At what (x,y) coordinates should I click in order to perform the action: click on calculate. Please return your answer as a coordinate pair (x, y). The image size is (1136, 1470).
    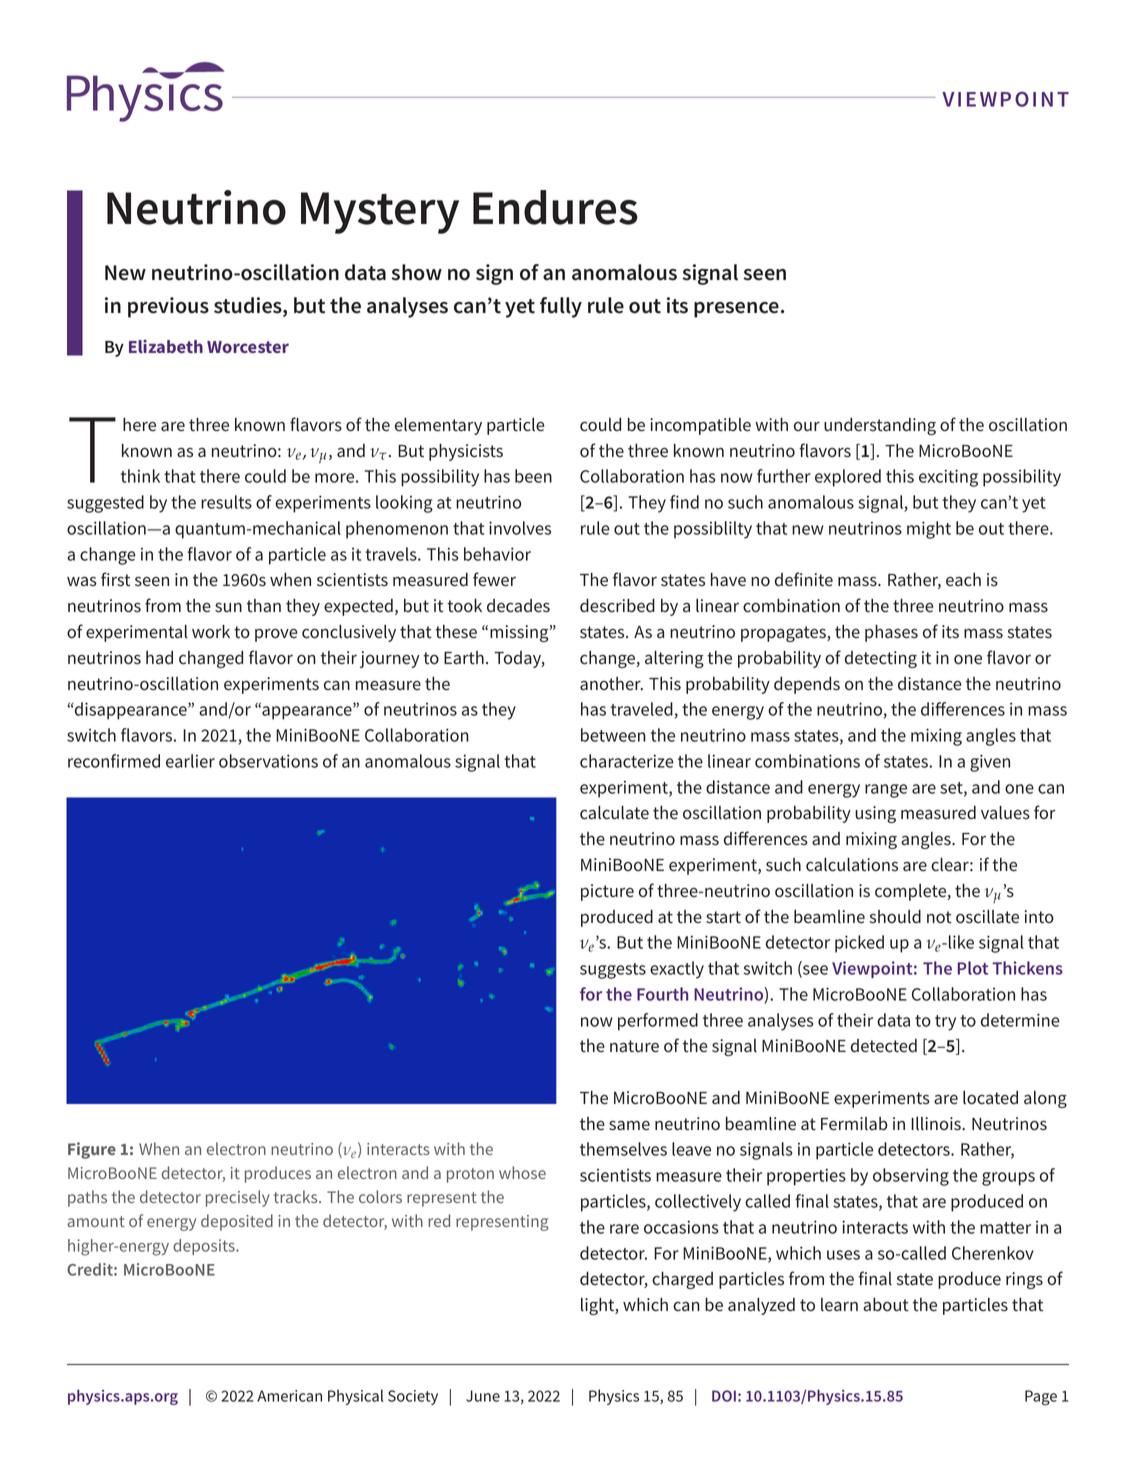
    Looking at the image, I should click on (614, 813).
